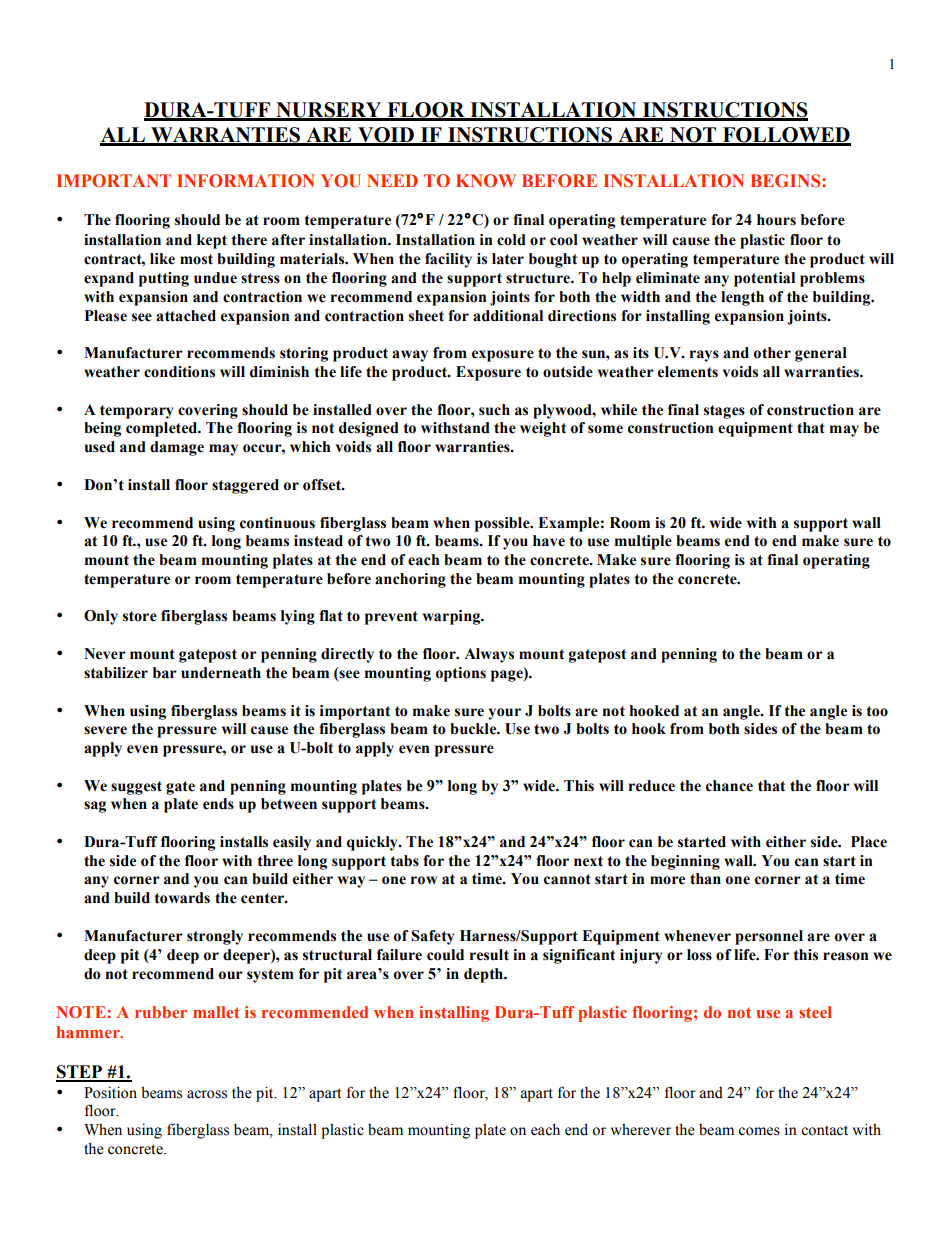 The image size is (952, 1233). I want to click on suggest, so click(136, 788).
